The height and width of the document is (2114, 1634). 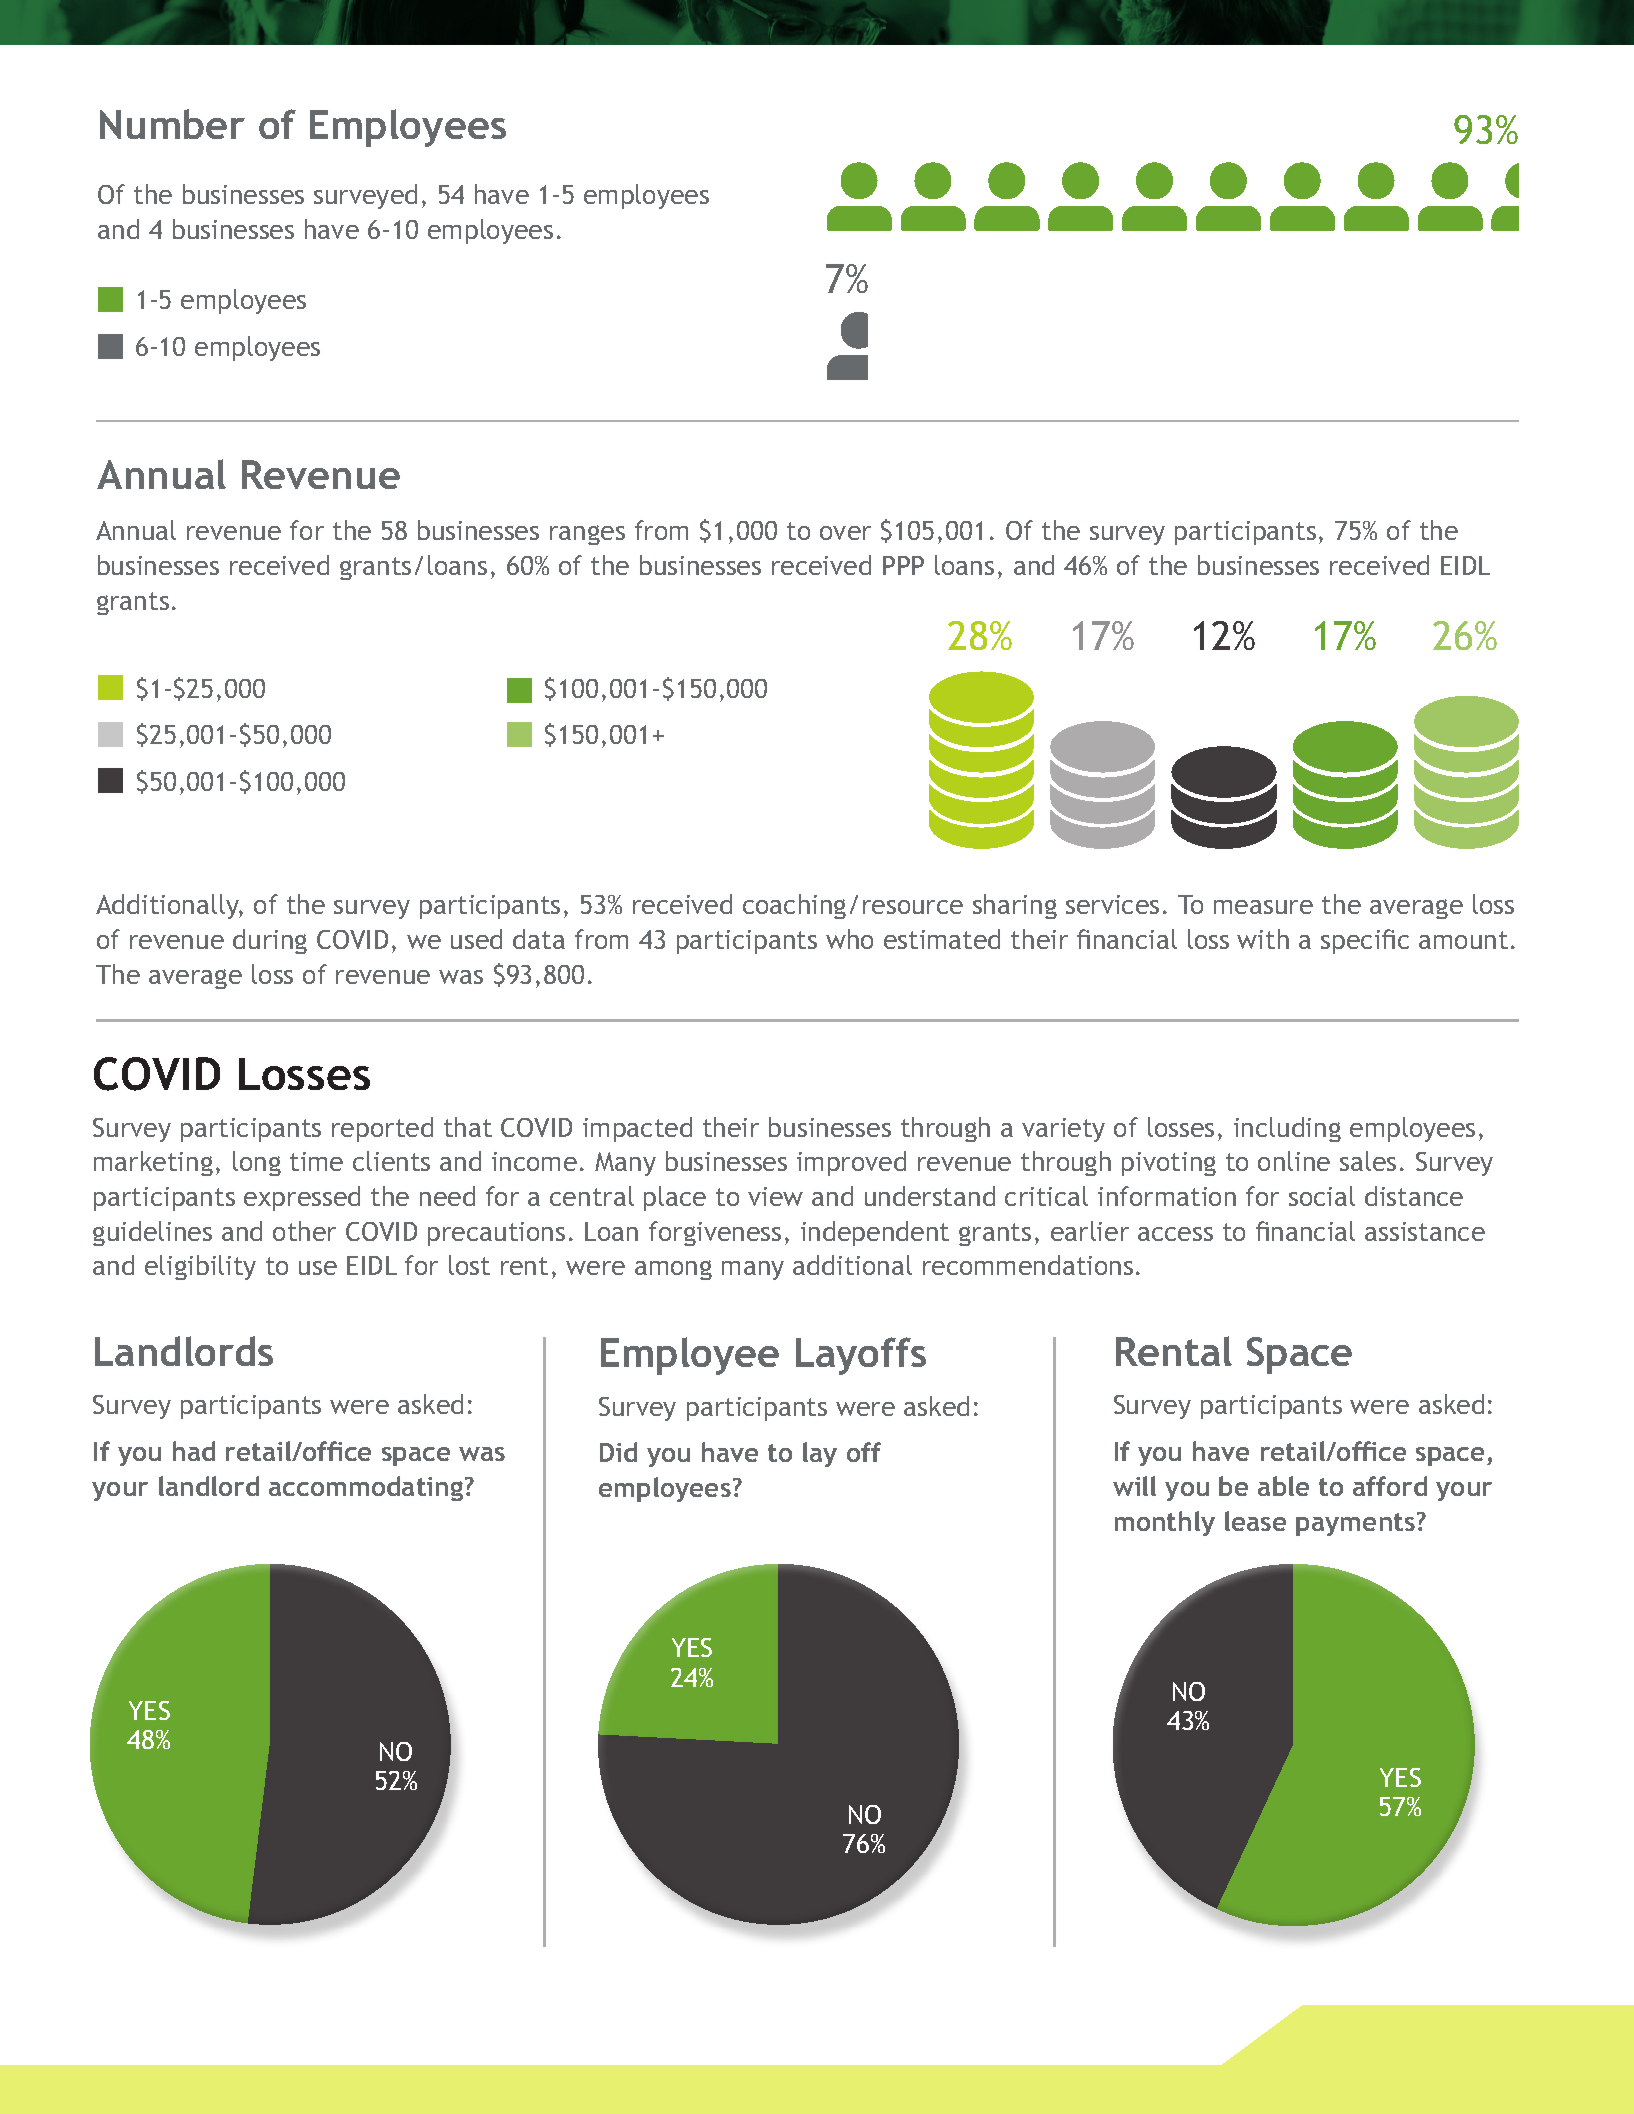 I want to click on services, so click(x=1112, y=904).
